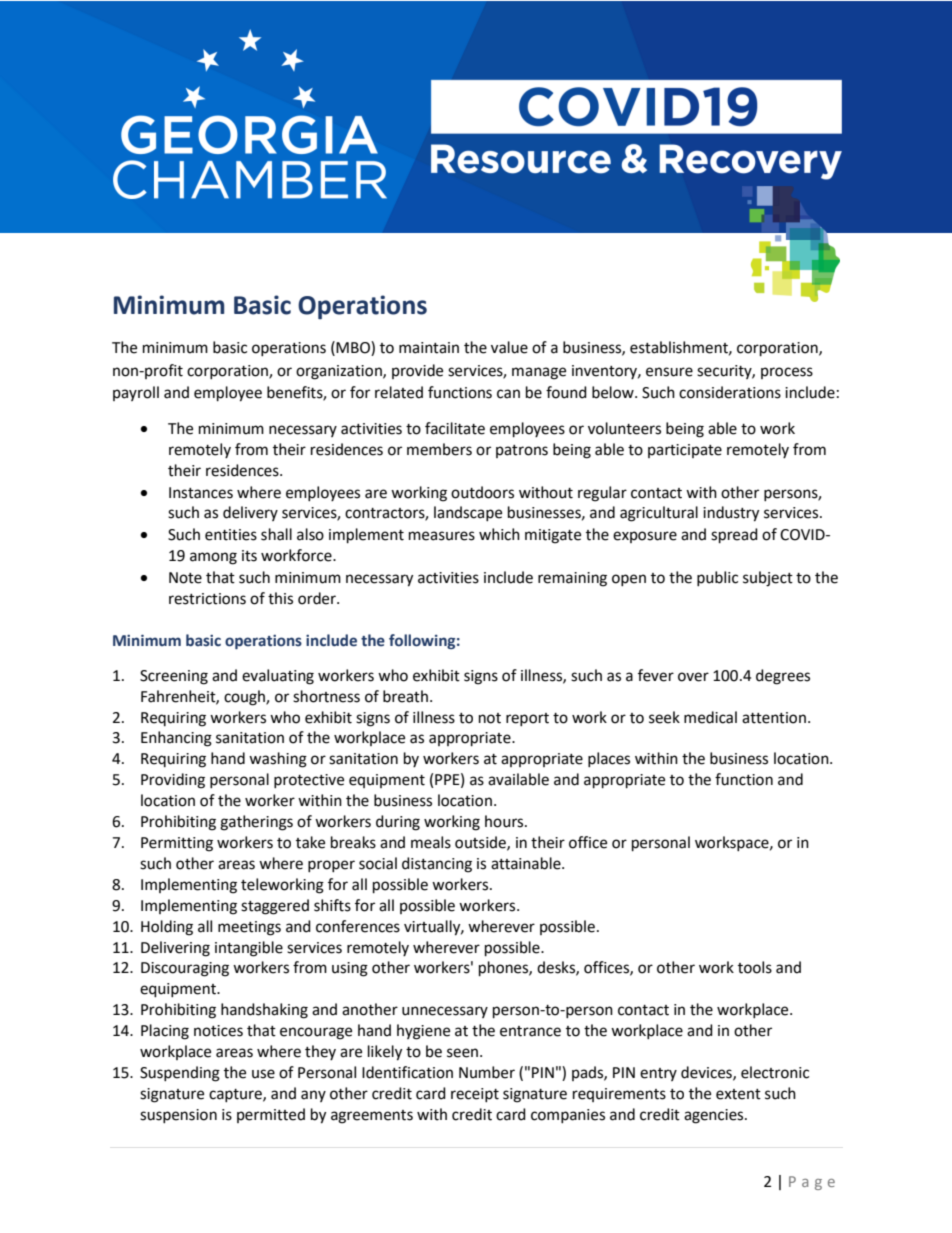 Image resolution: width=952 pixels, height=1233 pixels. What do you see at coordinates (417, 371) in the screenshot?
I see `provide` at bounding box center [417, 371].
